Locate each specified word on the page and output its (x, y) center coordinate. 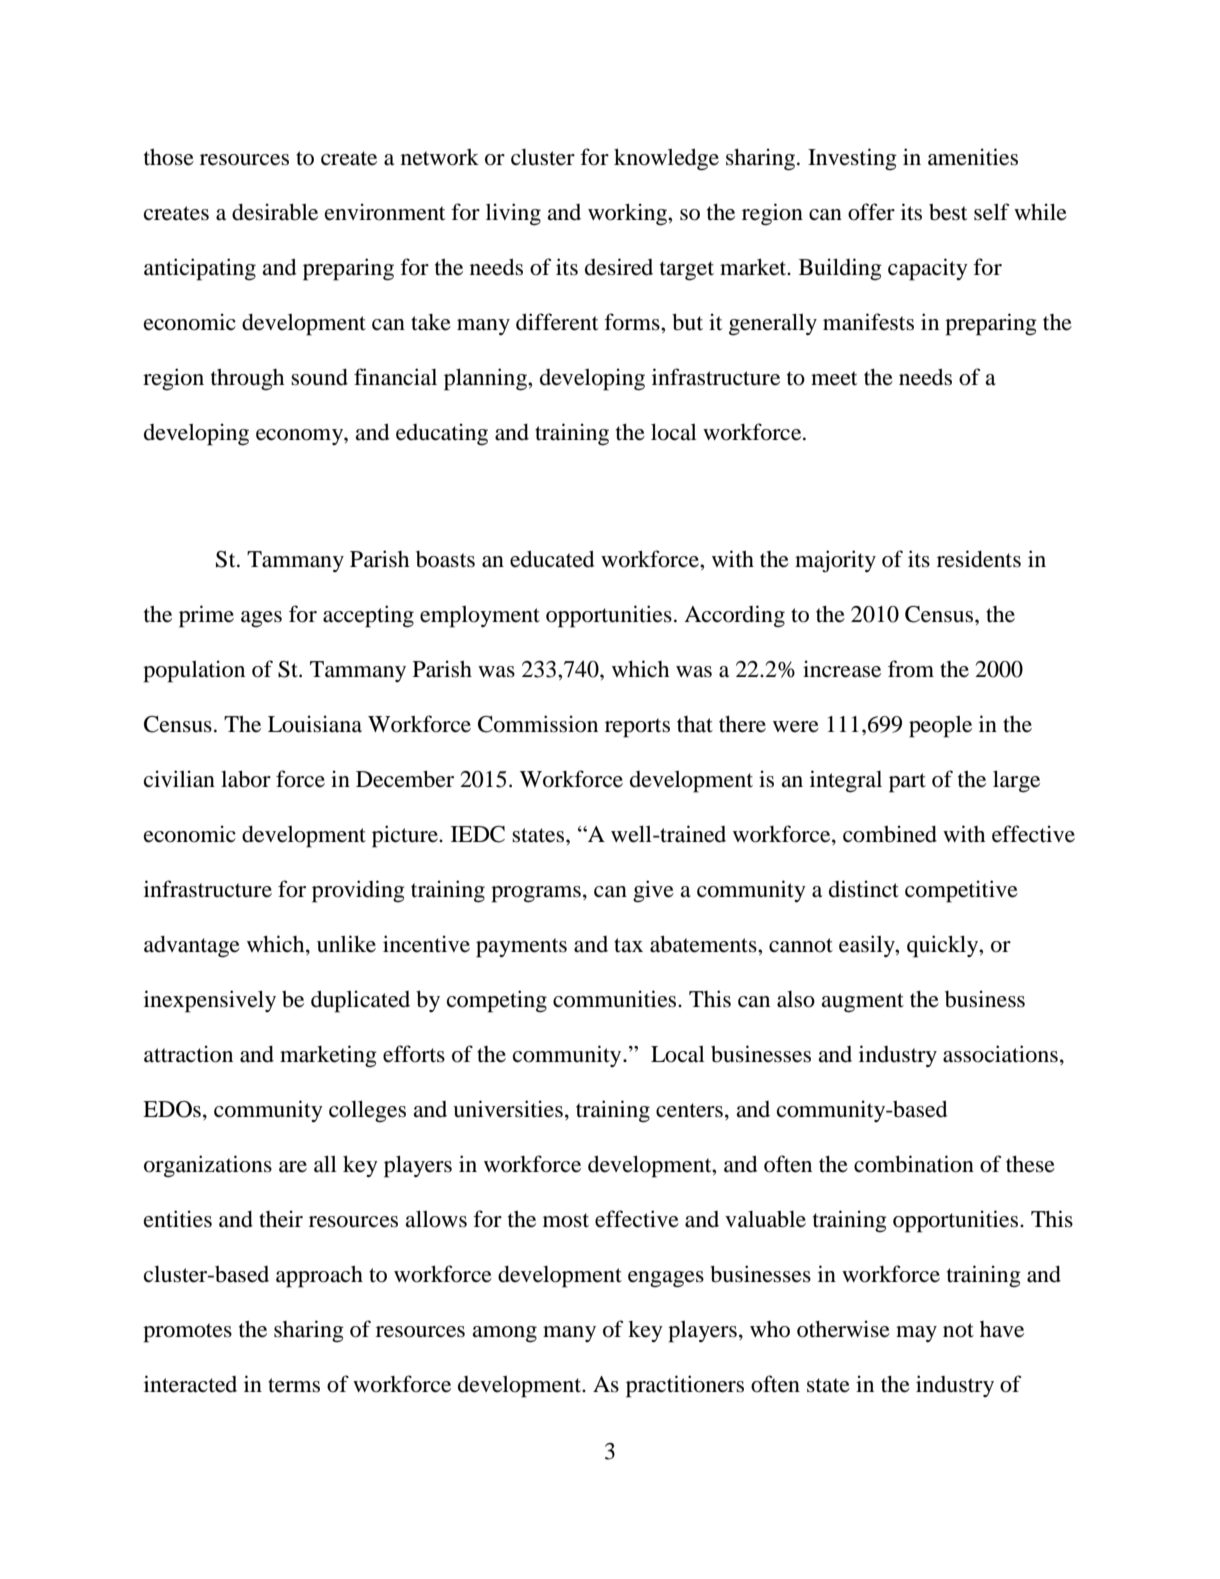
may (916, 1334)
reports (637, 728)
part (907, 783)
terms (294, 1385)
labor (246, 779)
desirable (275, 212)
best (948, 212)
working (628, 214)
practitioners (685, 1386)
